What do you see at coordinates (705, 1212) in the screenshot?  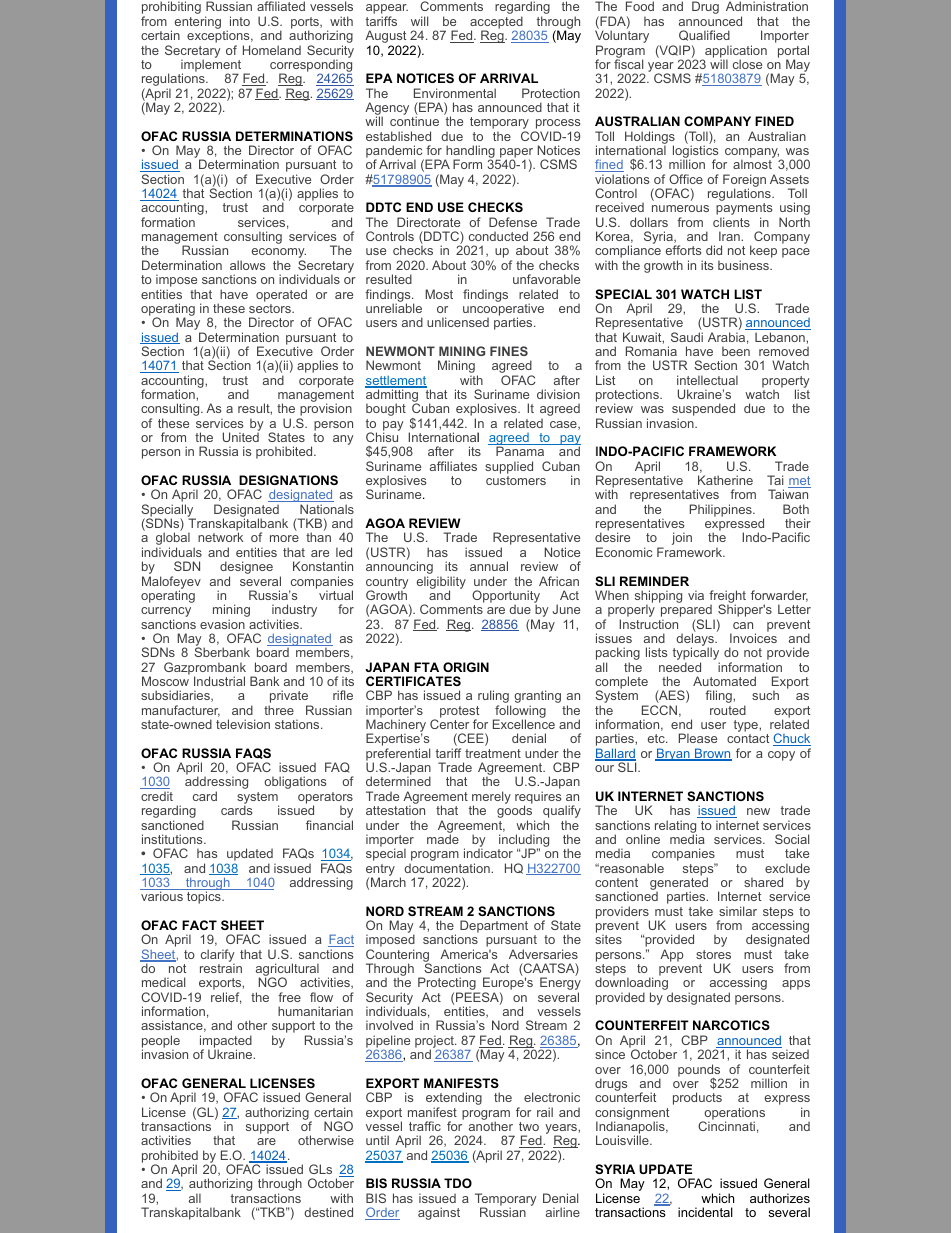 I see `incidental` at bounding box center [705, 1212].
